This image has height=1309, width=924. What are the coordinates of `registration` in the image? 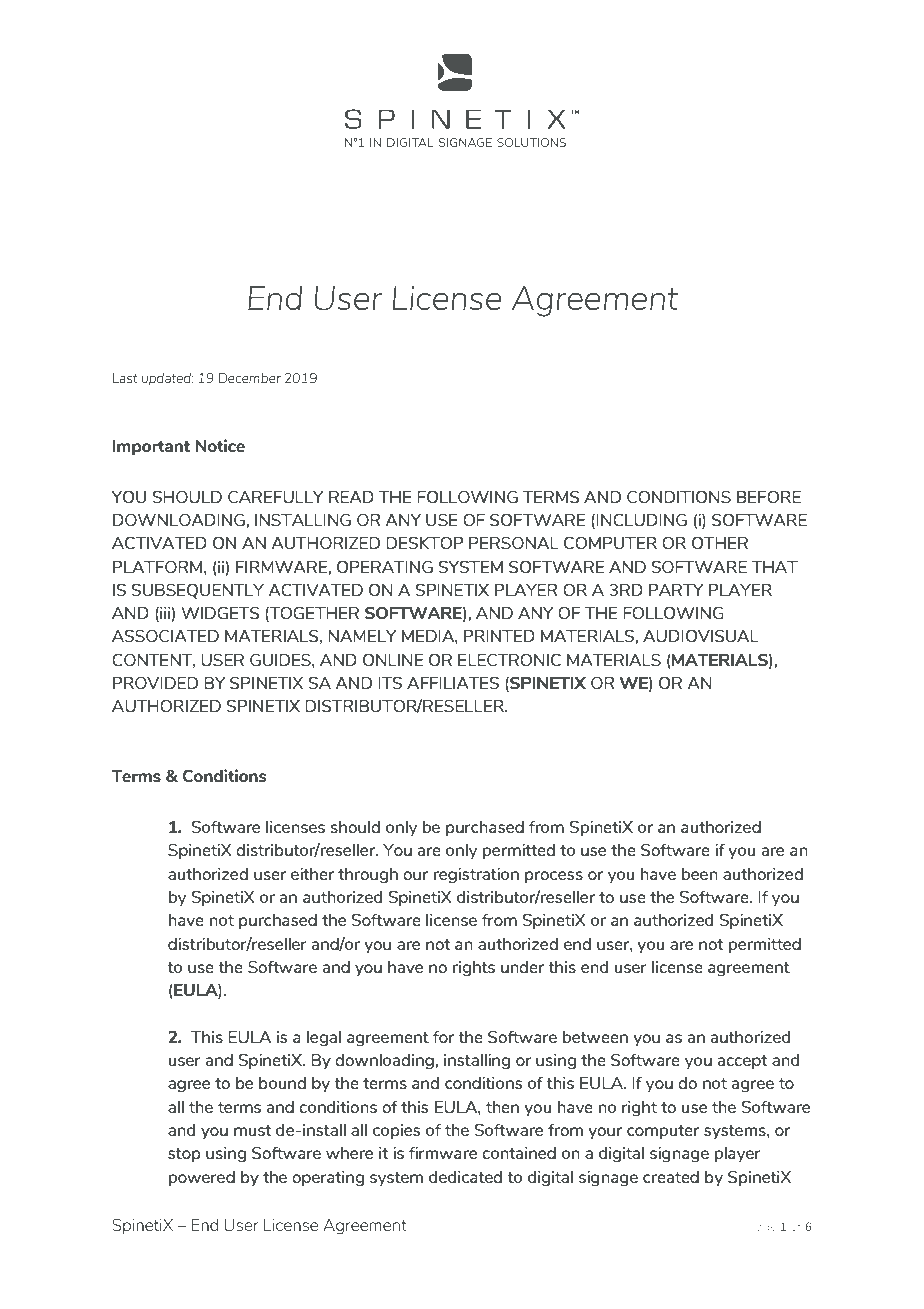 It's located at (476, 876).
